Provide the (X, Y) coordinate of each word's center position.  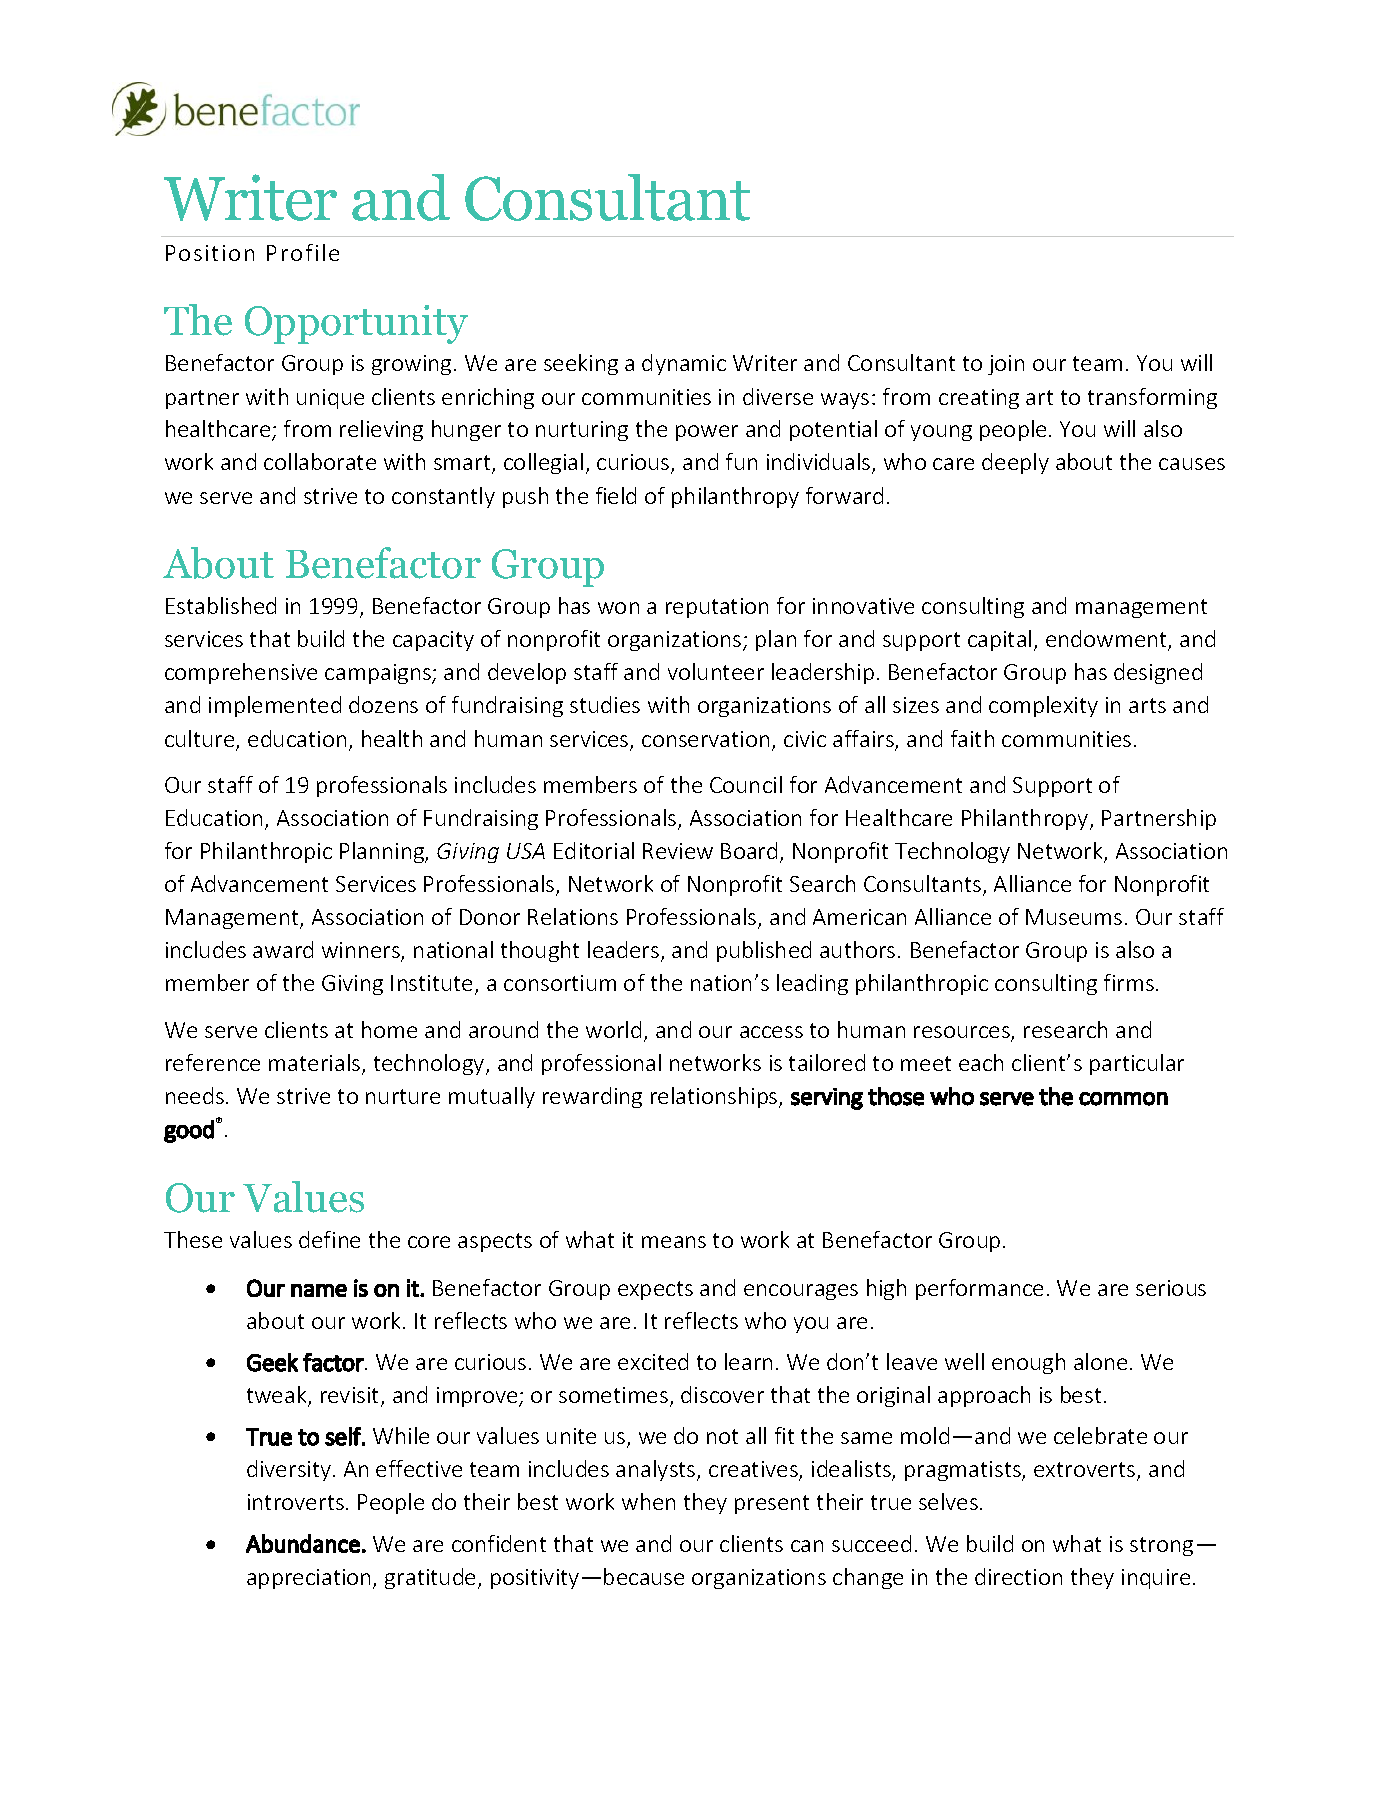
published (764, 951)
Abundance (303, 1543)
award (283, 949)
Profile (303, 252)
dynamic (684, 364)
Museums (1074, 917)
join (1006, 365)
